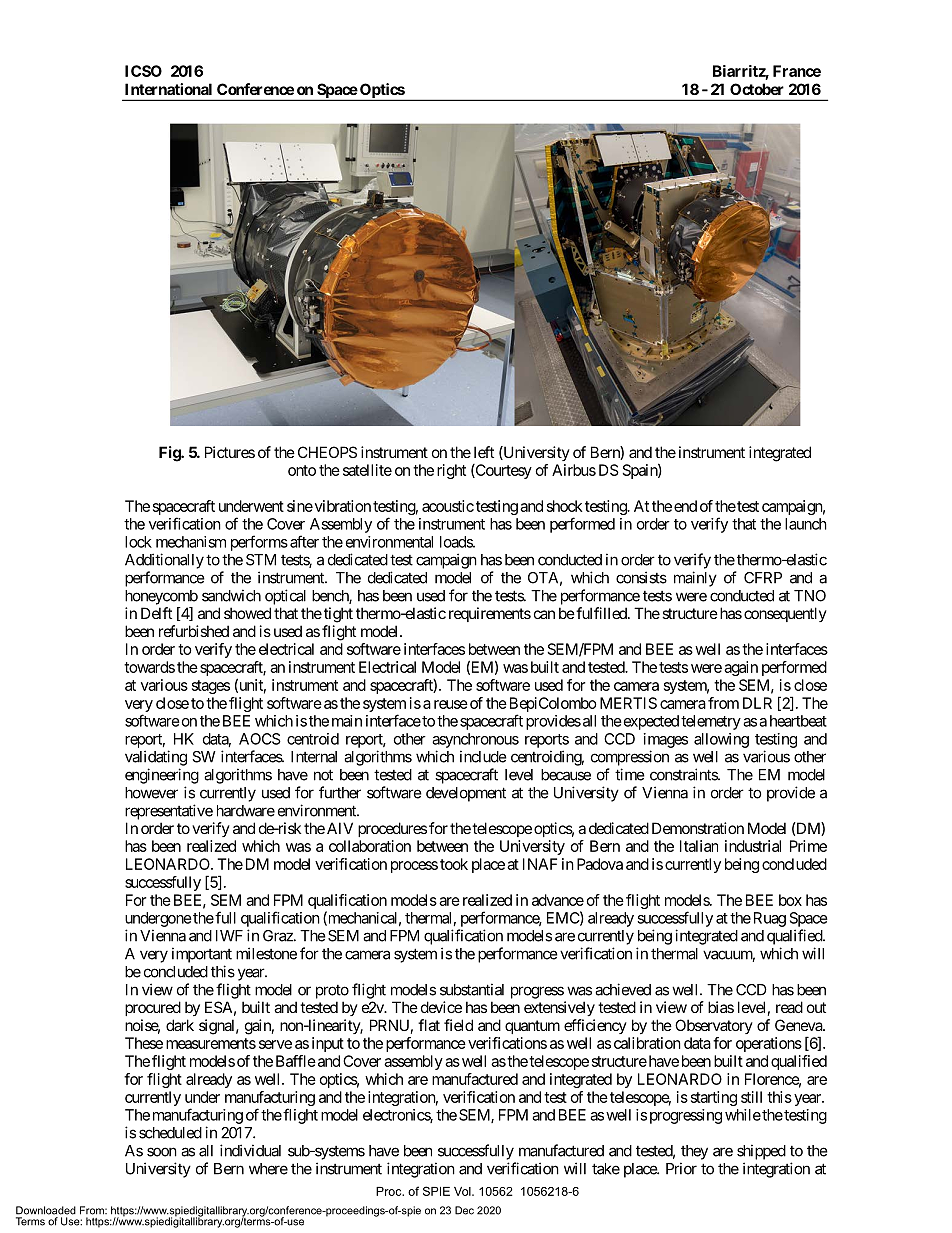 The height and width of the image is (1233, 952). I want to click on Vol, so click(463, 1191).
